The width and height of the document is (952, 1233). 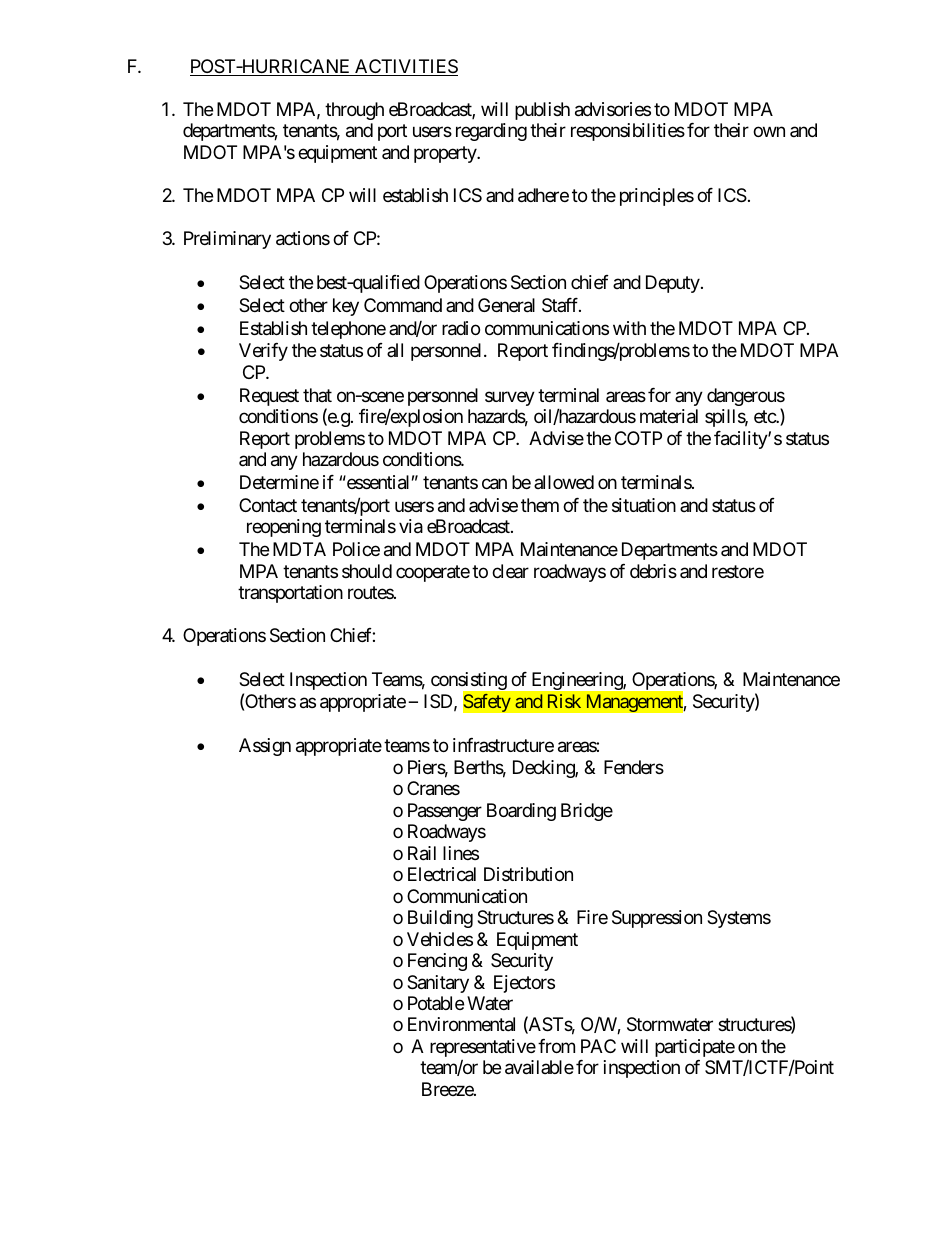 I want to click on own, so click(x=769, y=132).
